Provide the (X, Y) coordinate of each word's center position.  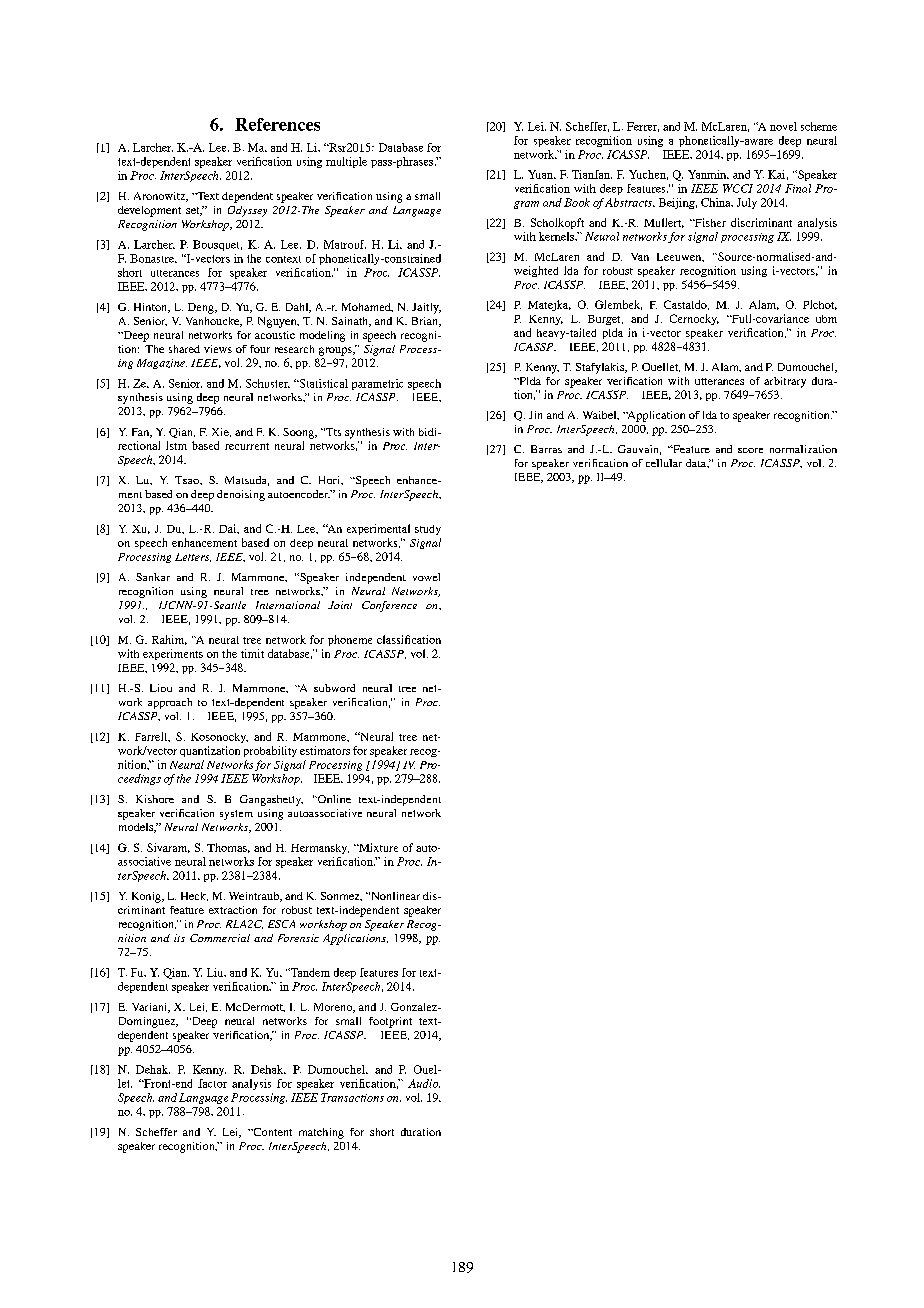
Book (577, 202)
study (428, 530)
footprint (390, 1022)
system (236, 815)
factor (212, 1083)
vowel (426, 577)
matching (321, 1133)
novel (783, 126)
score (750, 450)
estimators (325, 750)
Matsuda (247, 481)
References (277, 124)
